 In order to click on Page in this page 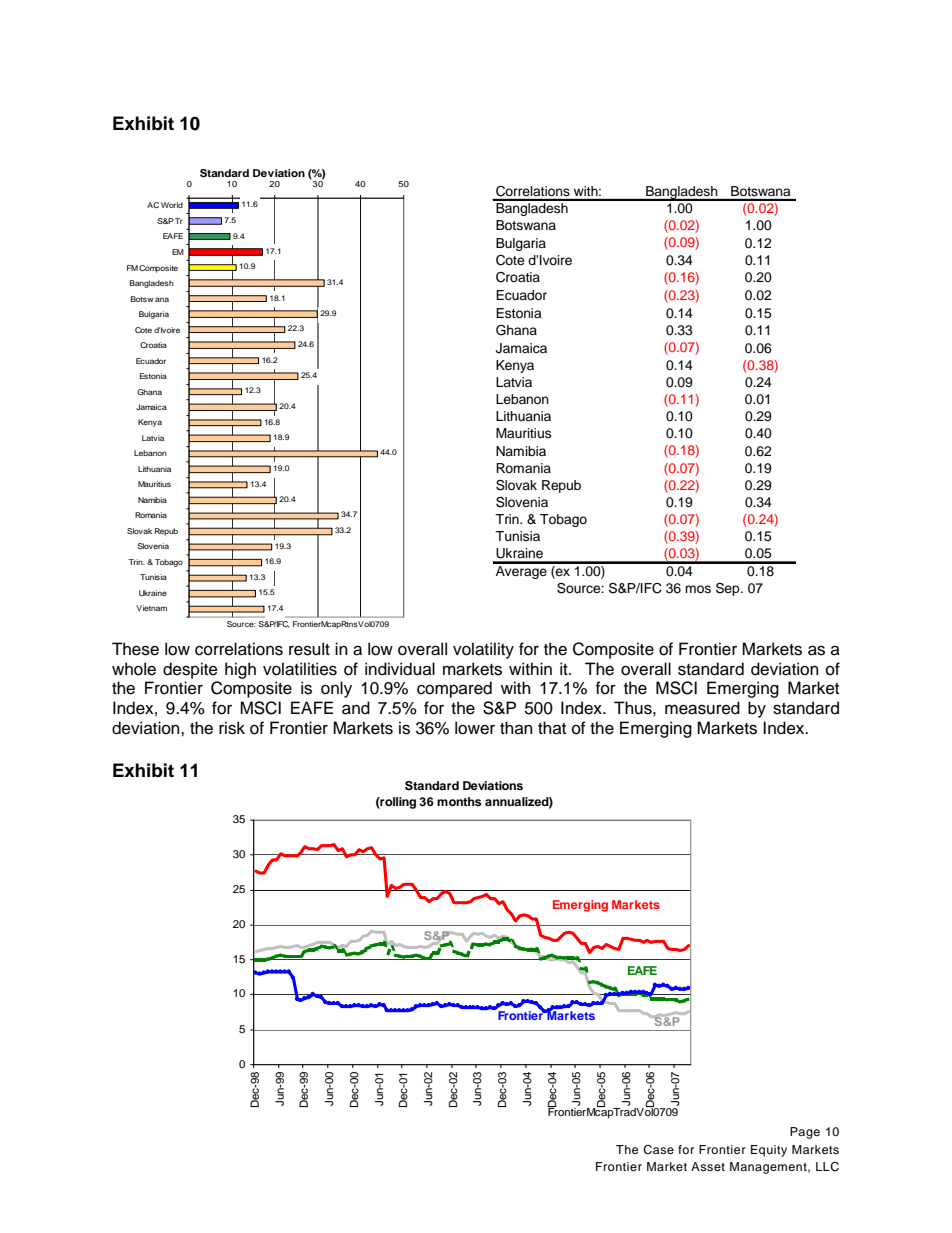, I will do `click(805, 1133)`.
